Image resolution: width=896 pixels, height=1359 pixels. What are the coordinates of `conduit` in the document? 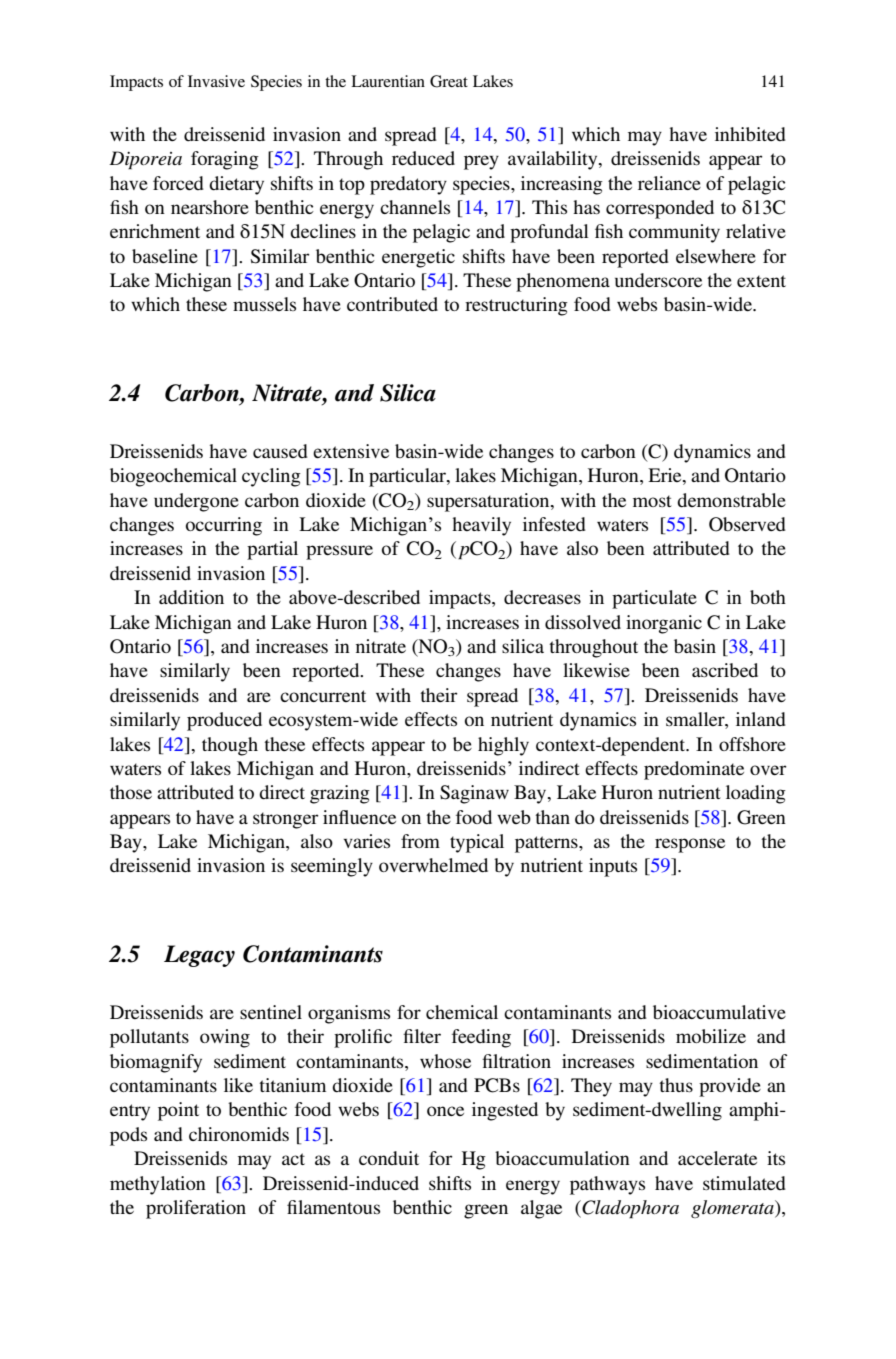 It's located at (389, 1158).
